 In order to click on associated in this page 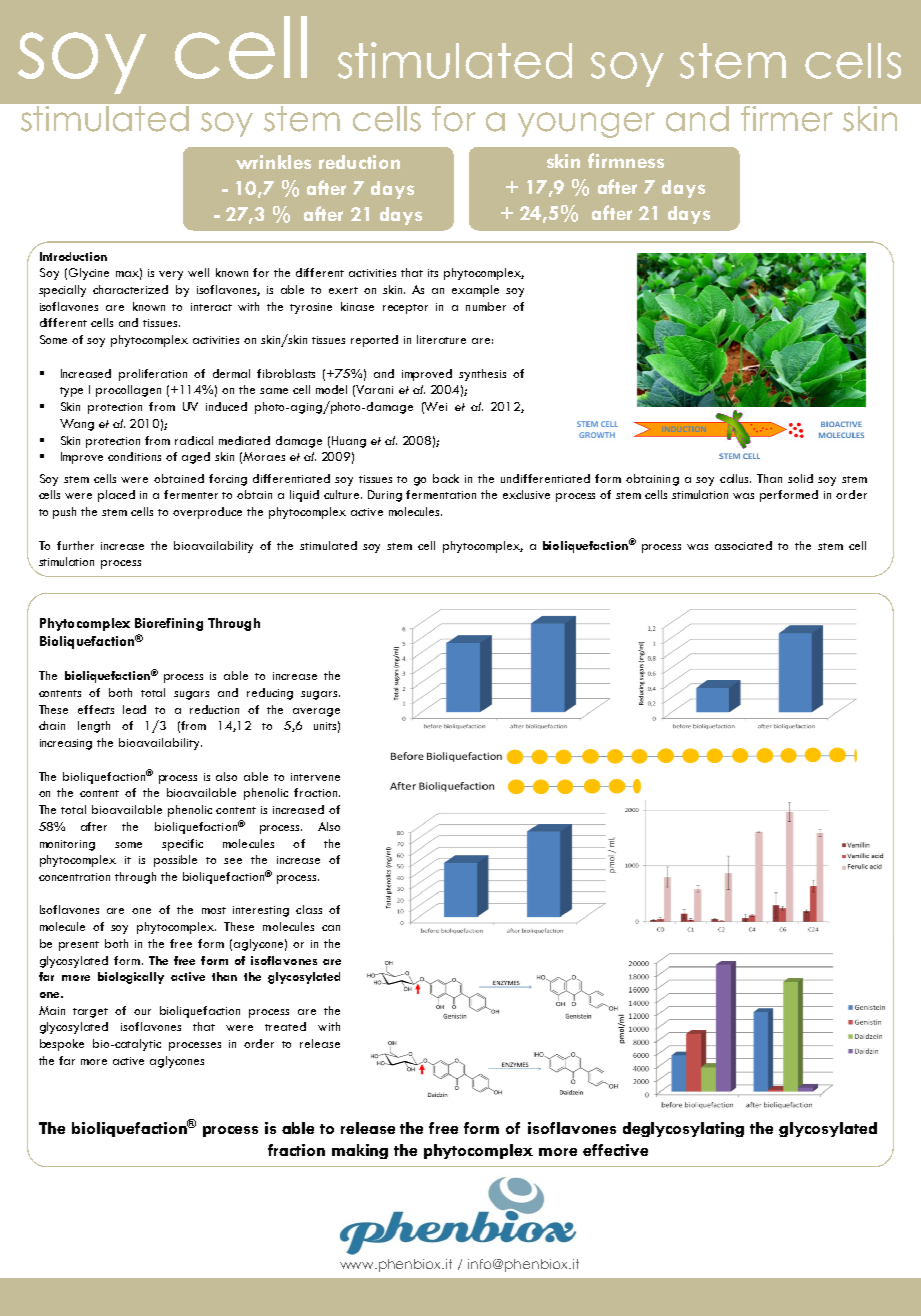, I will do `click(743, 545)`.
